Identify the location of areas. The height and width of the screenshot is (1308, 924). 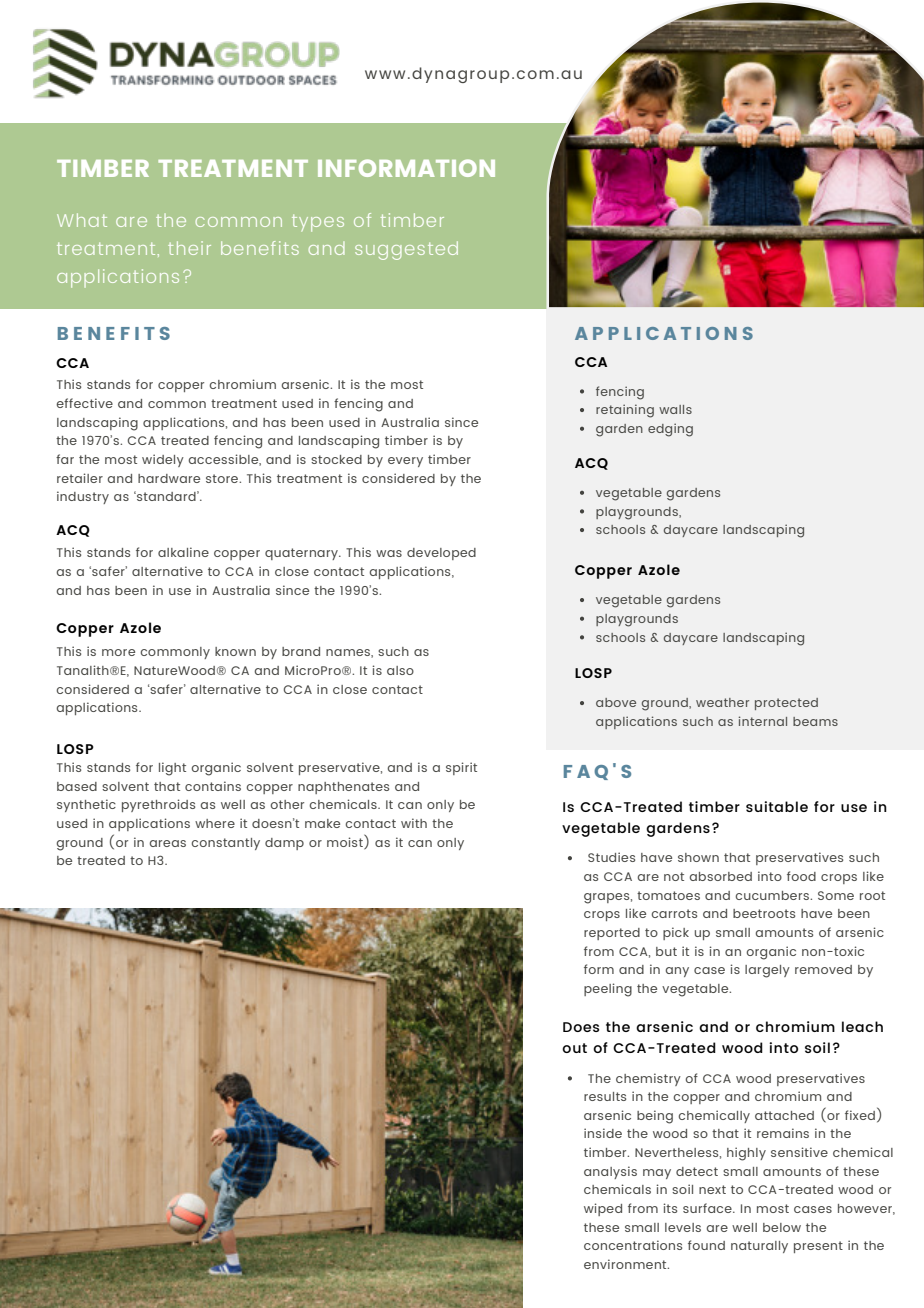
(167, 843).
